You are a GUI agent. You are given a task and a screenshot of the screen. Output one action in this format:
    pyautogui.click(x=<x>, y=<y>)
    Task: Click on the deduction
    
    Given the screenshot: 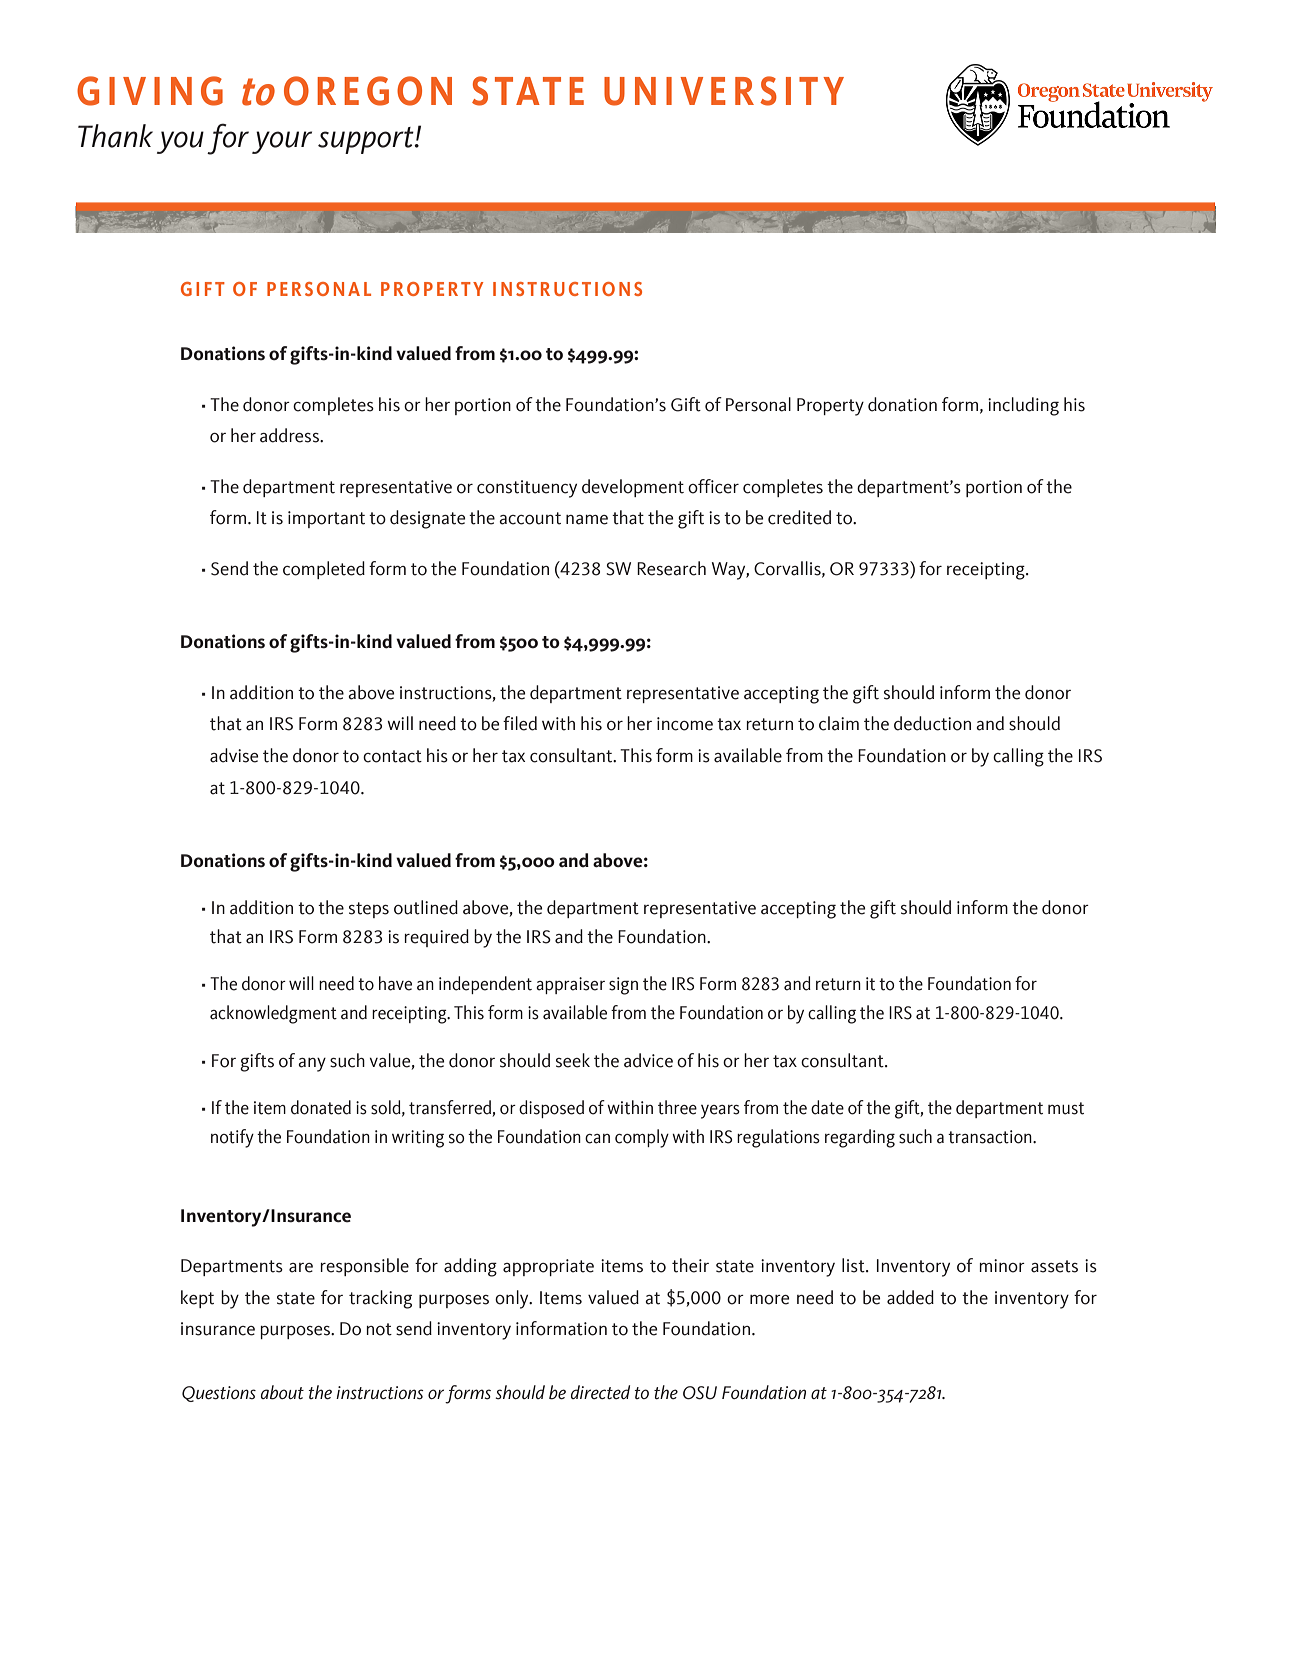 What is the action you would take?
    pyautogui.click(x=932, y=723)
